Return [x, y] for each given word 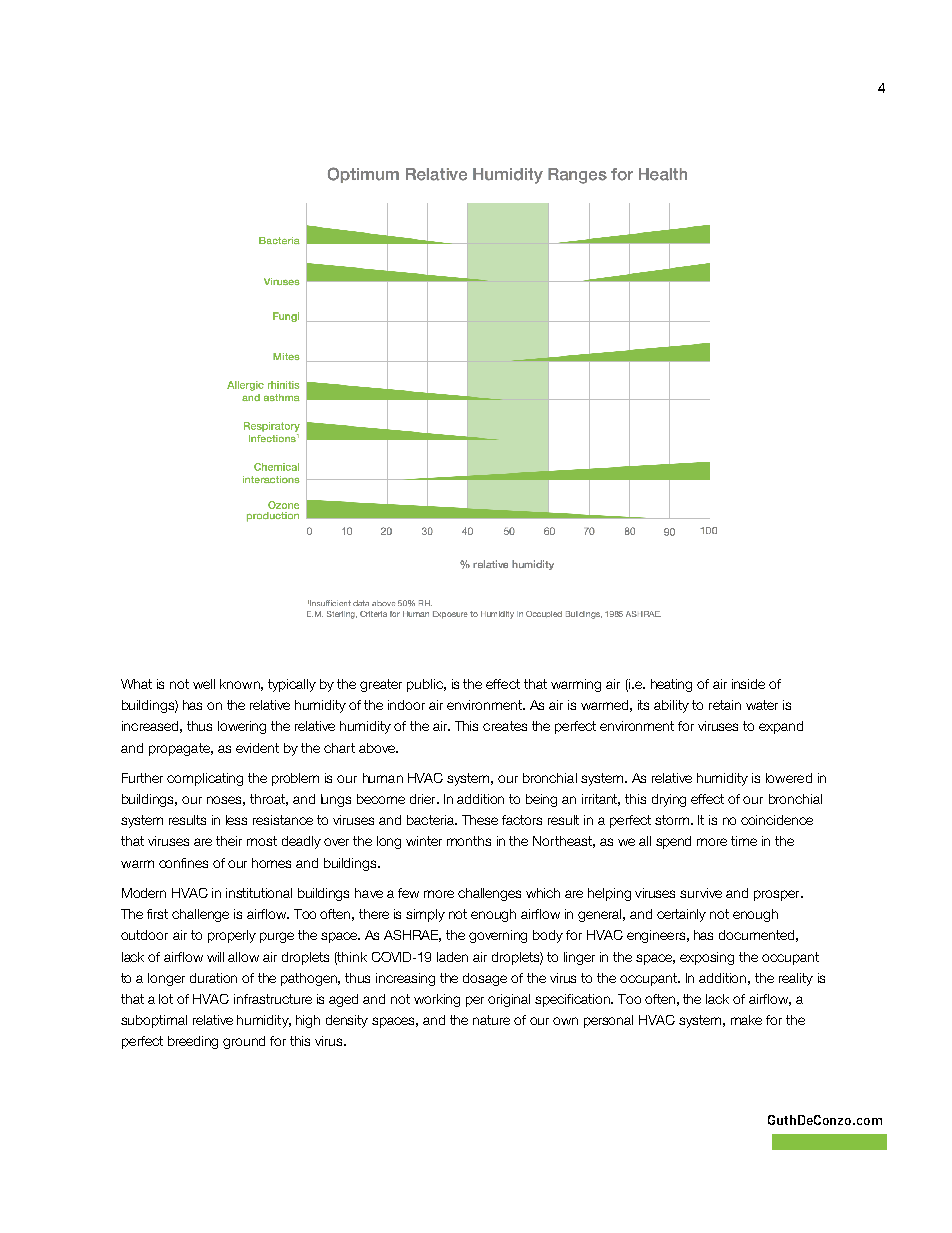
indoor [406, 705]
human [383, 778]
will [215, 957]
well [204, 684]
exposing [707, 958]
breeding [193, 1042]
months [469, 841]
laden [452, 957]
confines [183, 863]
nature [491, 1020]
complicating [205, 779]
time [744, 841]
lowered [789, 778]
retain [725, 705]
